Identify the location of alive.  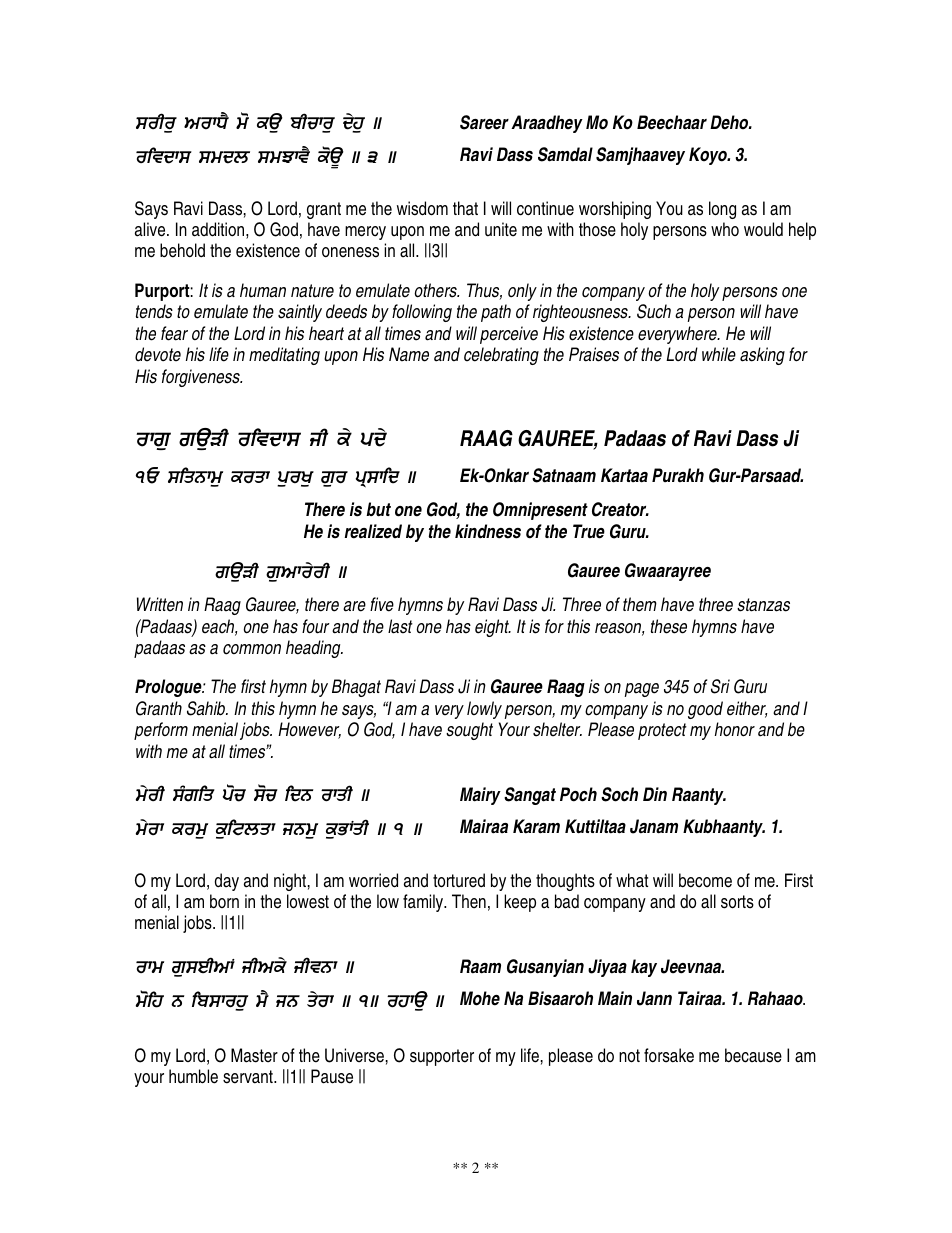
(151, 229).
